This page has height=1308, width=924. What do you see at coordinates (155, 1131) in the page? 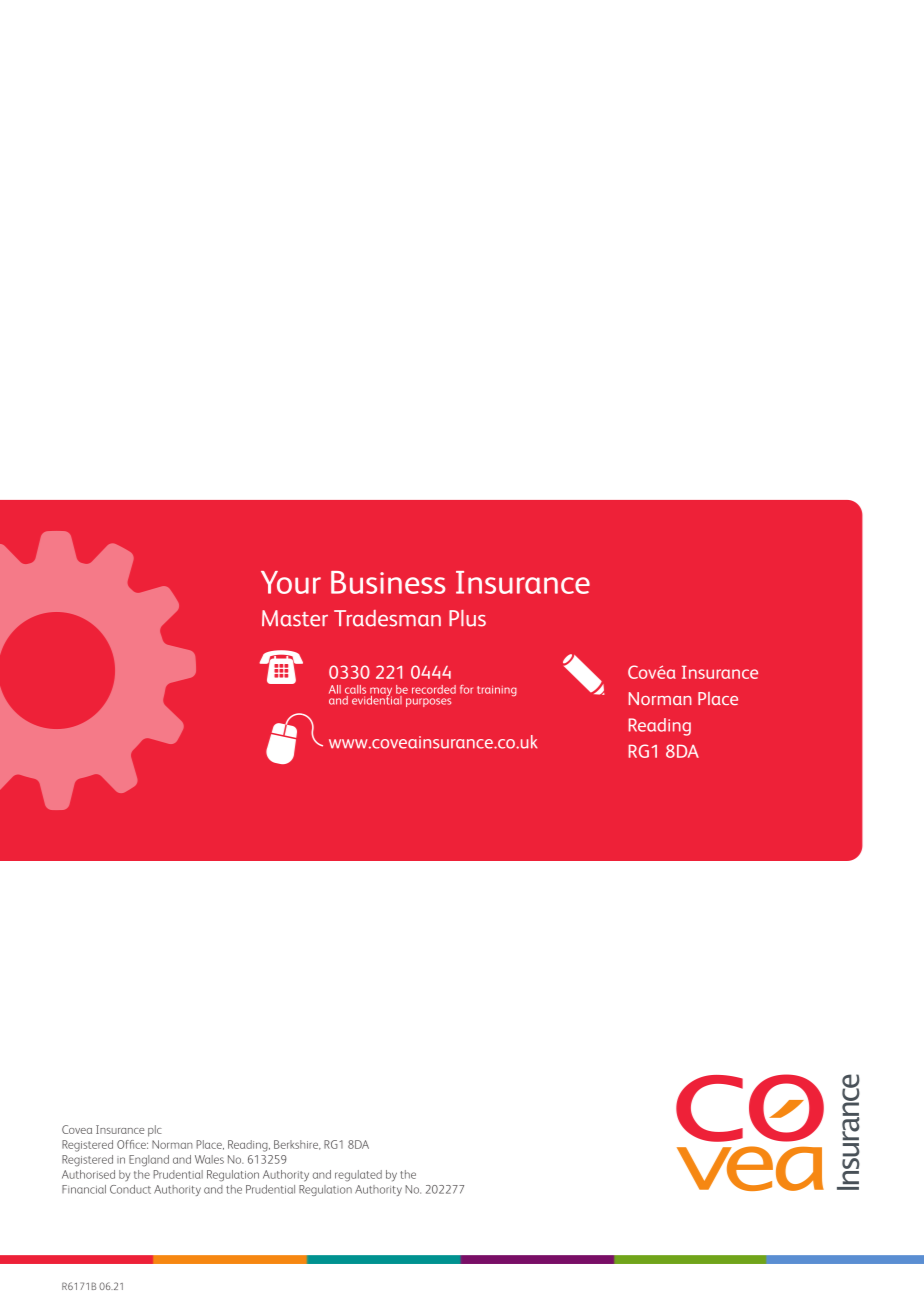
I see `plc` at bounding box center [155, 1131].
